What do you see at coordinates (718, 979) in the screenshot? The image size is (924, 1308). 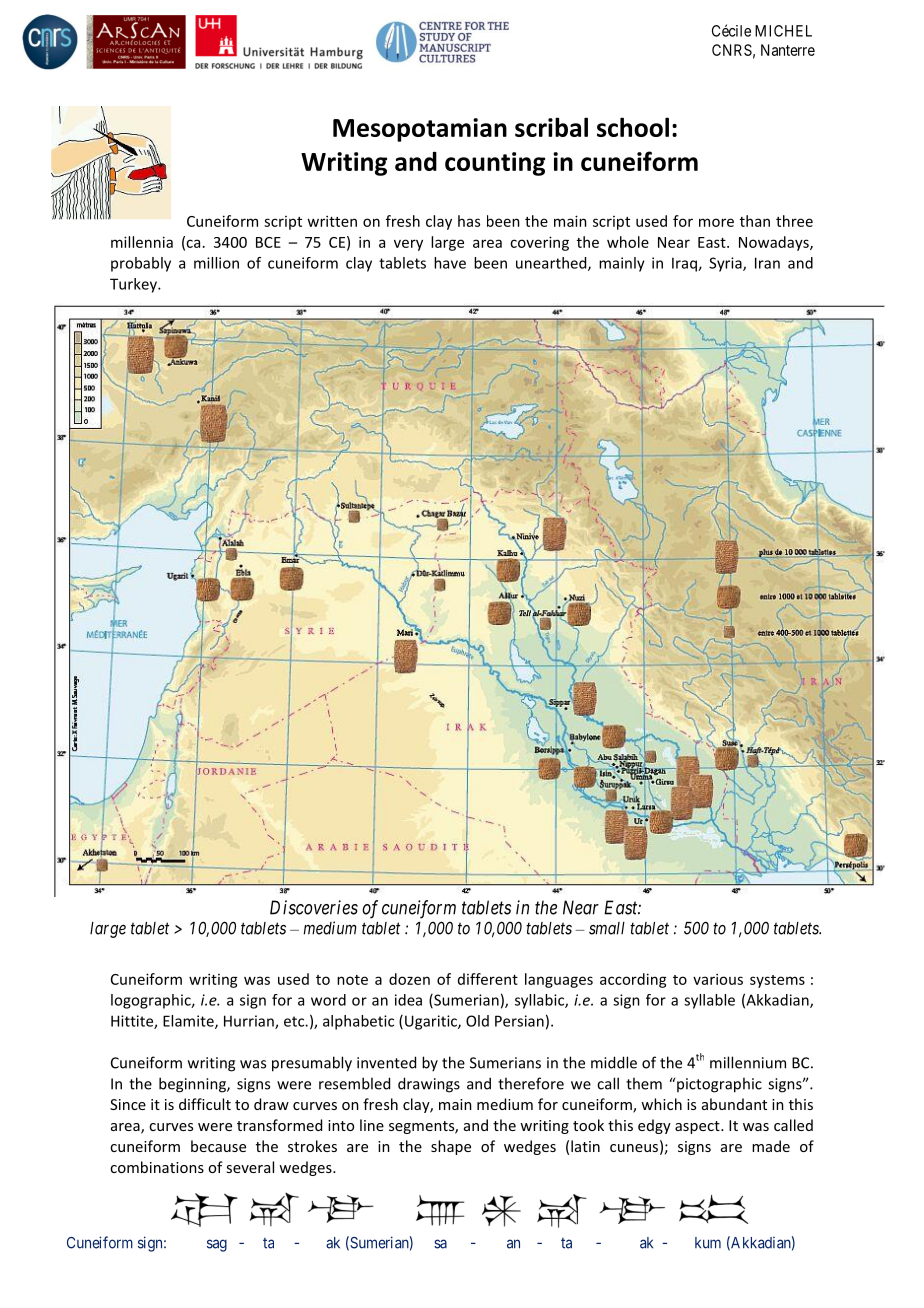 I see `various` at bounding box center [718, 979].
